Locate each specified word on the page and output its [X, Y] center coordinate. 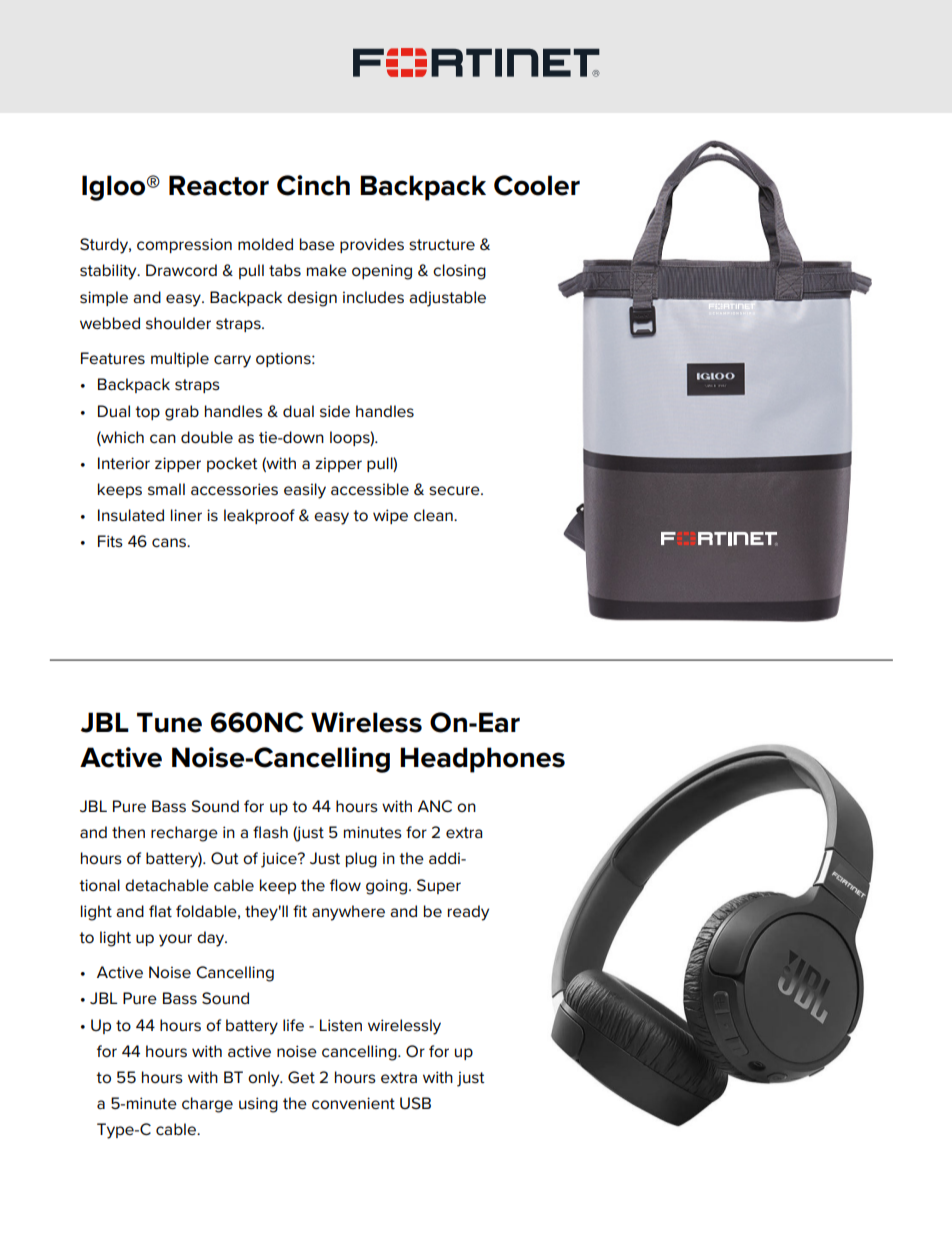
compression [184, 245]
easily [305, 491]
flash [270, 832]
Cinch [313, 185]
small [166, 489]
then [128, 832]
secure [455, 491]
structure [442, 245]
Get [301, 1077]
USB [415, 1103]
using [258, 1105]
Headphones [482, 760]
